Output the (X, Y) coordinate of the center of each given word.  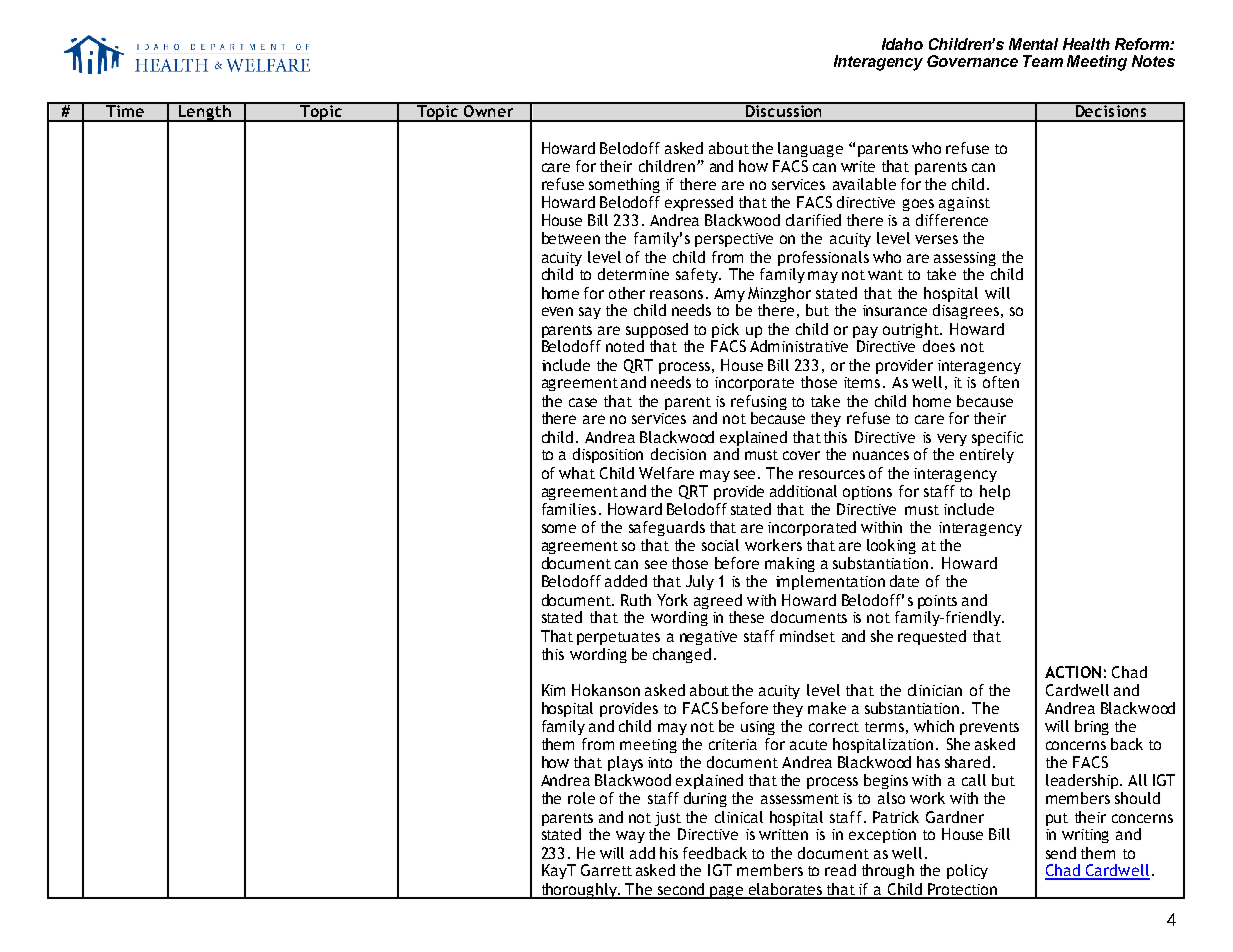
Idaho (902, 44)
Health (1086, 44)
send (1061, 853)
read (840, 870)
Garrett (606, 870)
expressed (699, 203)
